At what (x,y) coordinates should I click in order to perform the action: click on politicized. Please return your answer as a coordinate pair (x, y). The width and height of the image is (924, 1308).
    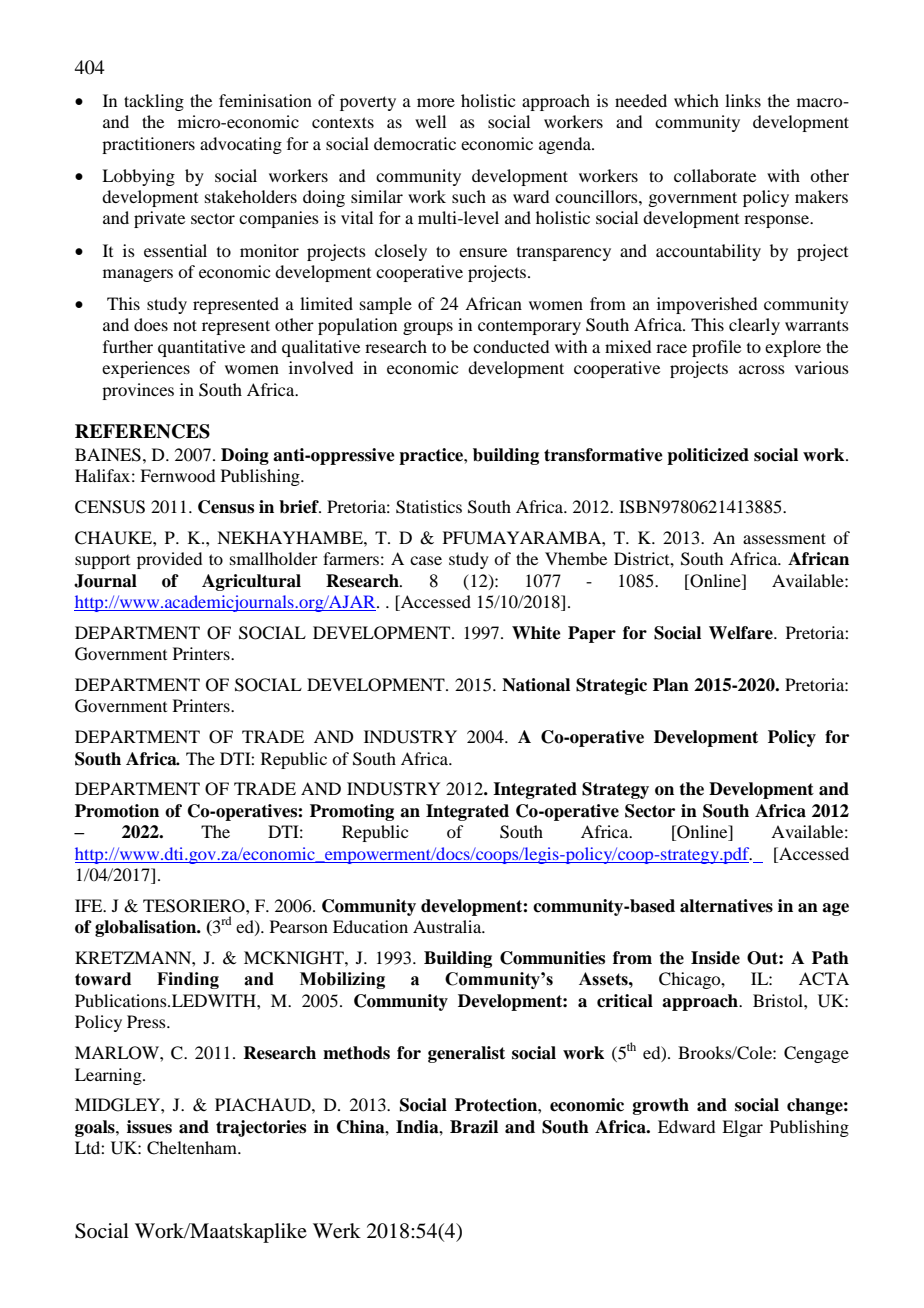
    Looking at the image, I should click on (708, 456).
